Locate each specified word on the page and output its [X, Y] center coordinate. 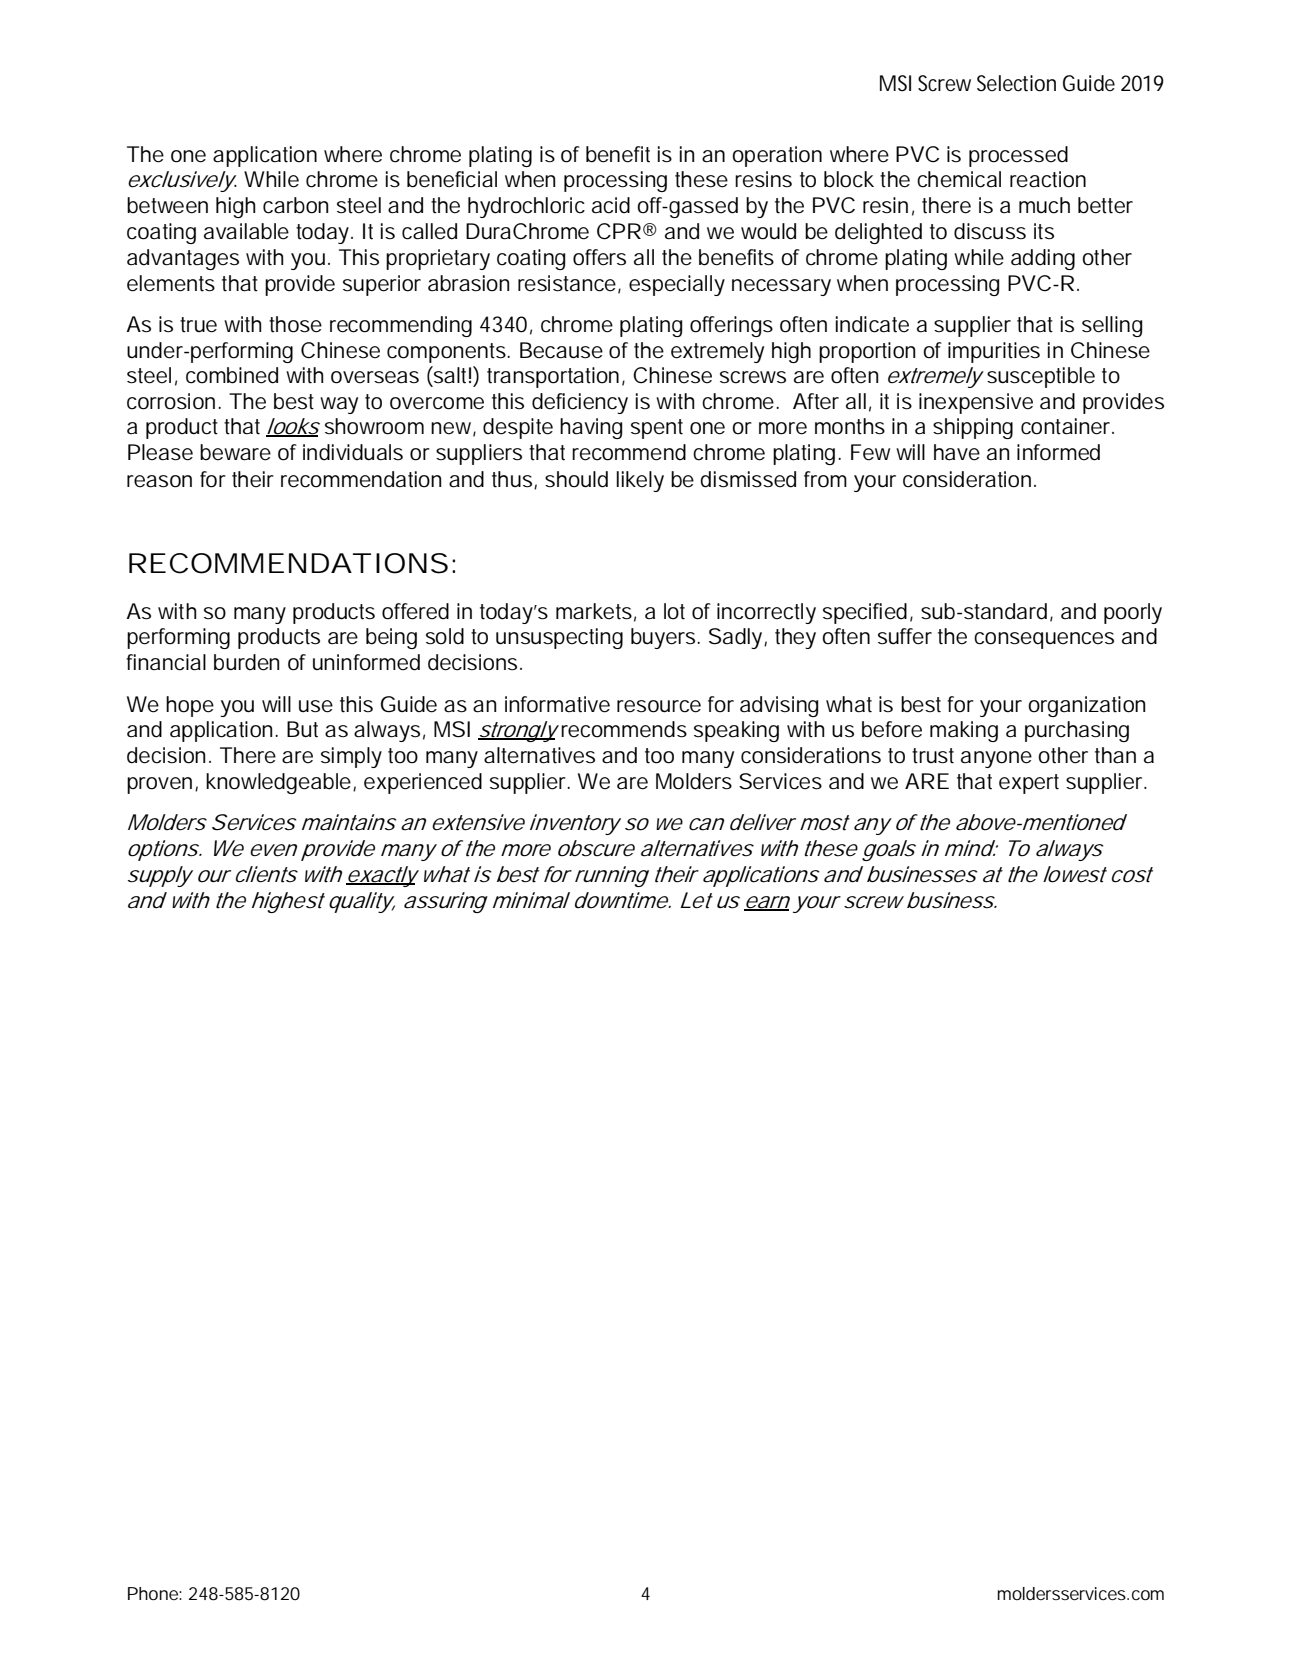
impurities [994, 352]
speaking [736, 731]
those [295, 324]
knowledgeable [278, 783]
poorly [1133, 613]
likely [640, 481]
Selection [1016, 83]
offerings [731, 326]
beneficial [452, 179]
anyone [996, 759]
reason [159, 481]
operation [777, 156]
